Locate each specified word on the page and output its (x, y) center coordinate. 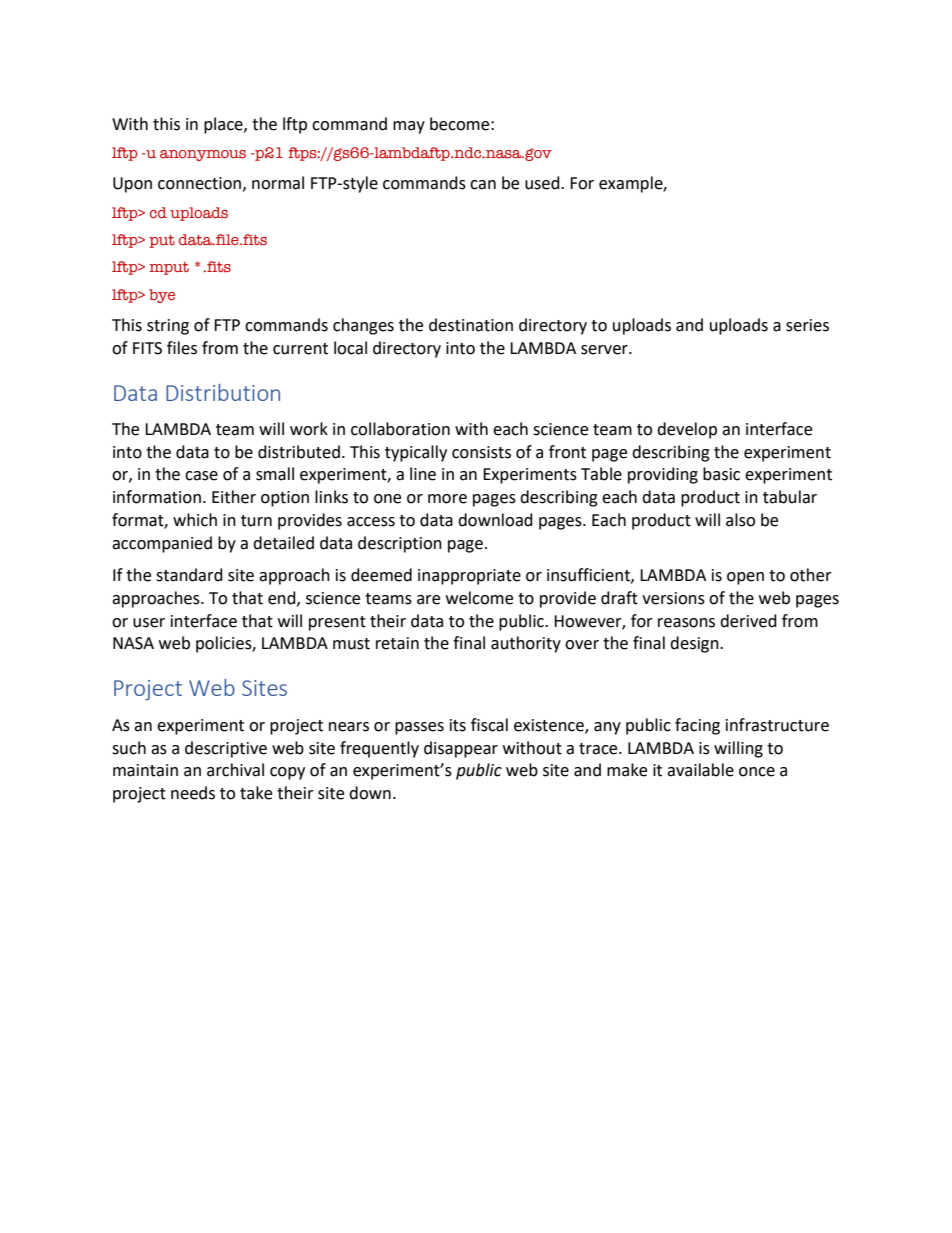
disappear (461, 749)
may (409, 127)
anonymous (203, 155)
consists (481, 452)
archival (235, 770)
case (201, 476)
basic (721, 474)
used (543, 183)
